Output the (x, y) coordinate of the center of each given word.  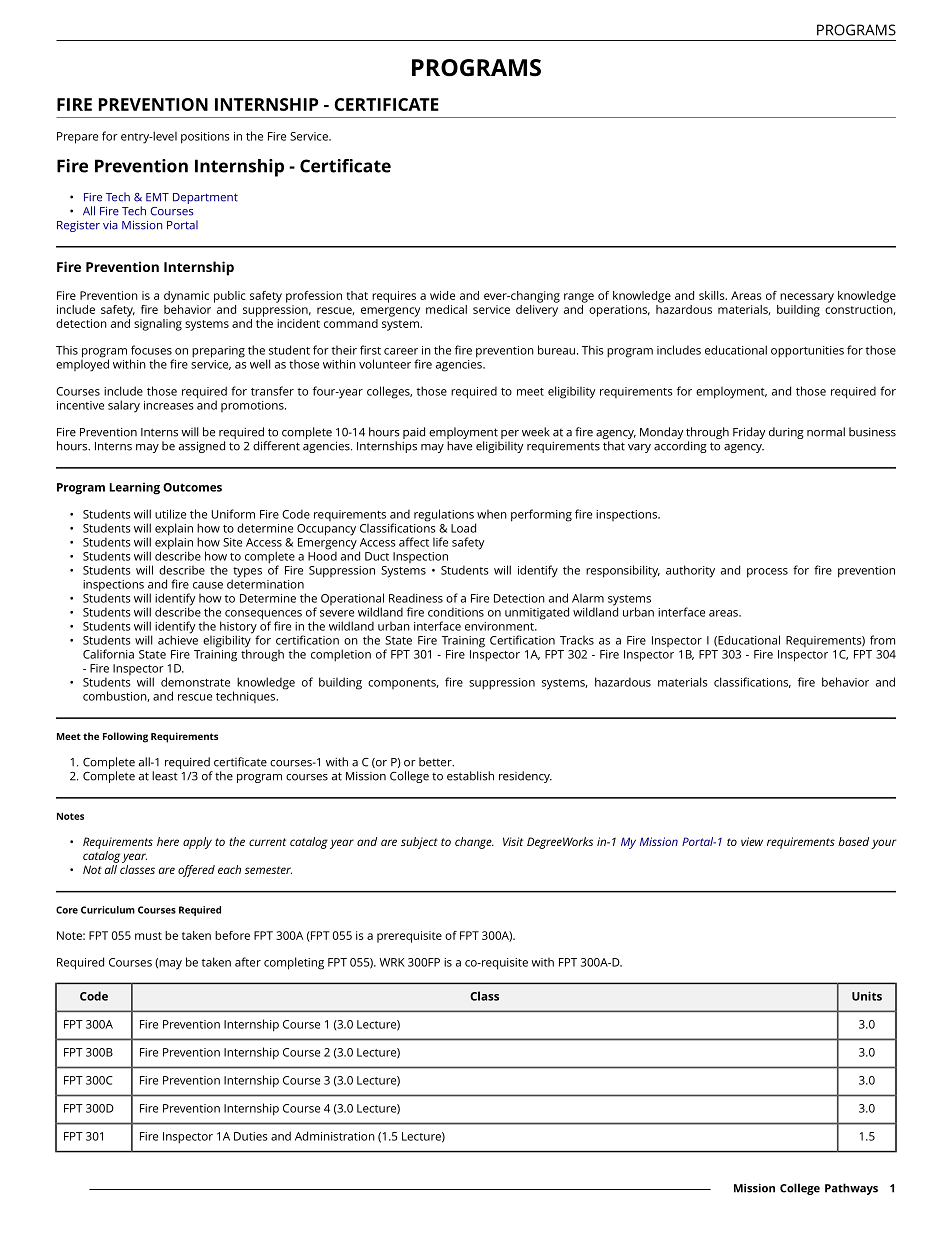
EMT (157, 197)
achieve (178, 639)
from (882, 640)
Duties (251, 1136)
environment (500, 626)
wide (442, 295)
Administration (335, 1136)
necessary (807, 298)
